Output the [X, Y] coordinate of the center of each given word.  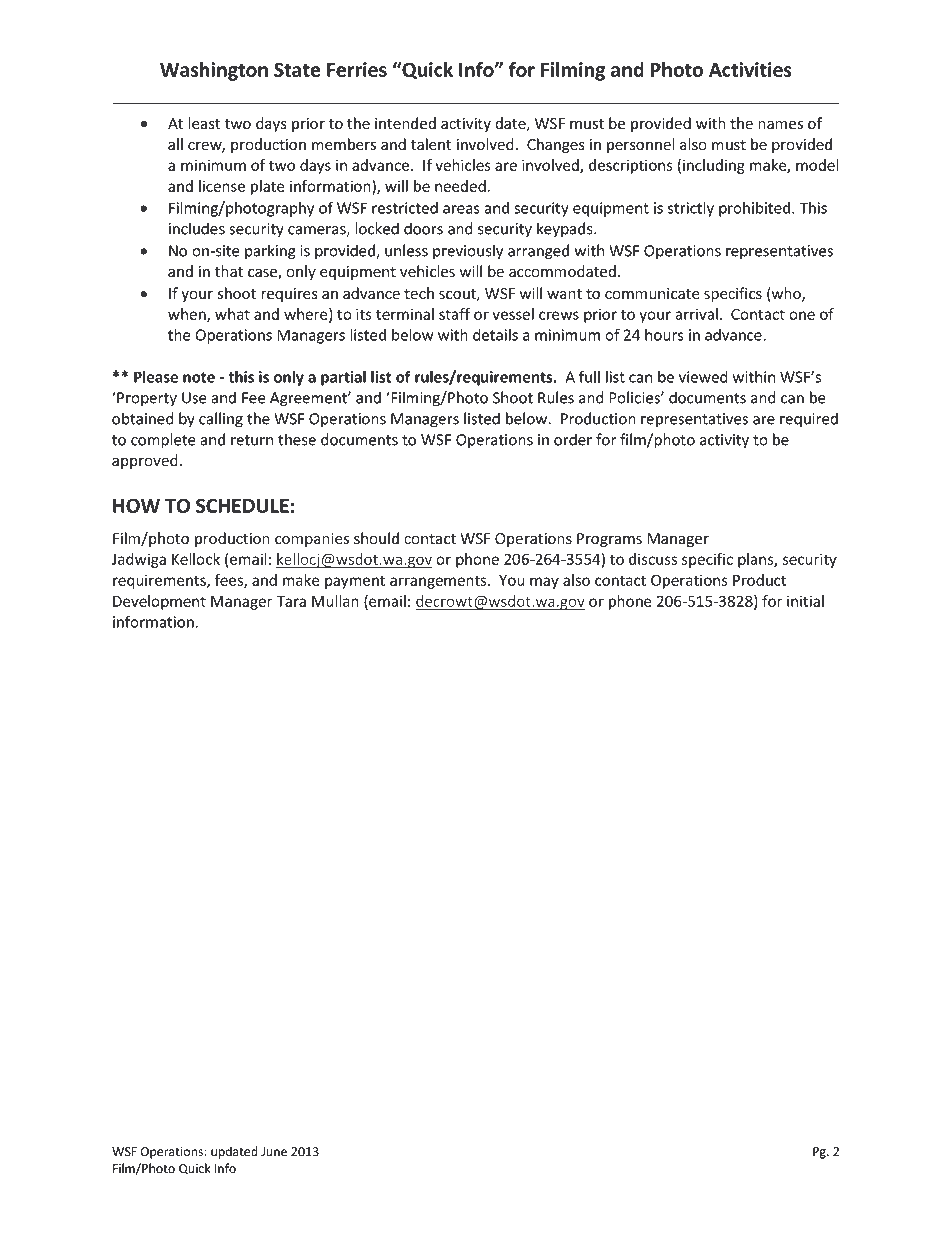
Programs [609, 540]
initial [805, 601]
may [544, 583]
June [274, 1152]
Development [159, 602]
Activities [750, 69]
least [204, 123]
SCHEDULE [242, 505]
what [232, 314]
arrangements [439, 582]
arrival [696, 314]
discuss [653, 559]
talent [431, 144]
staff [454, 314]
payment [355, 582]
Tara [291, 601]
